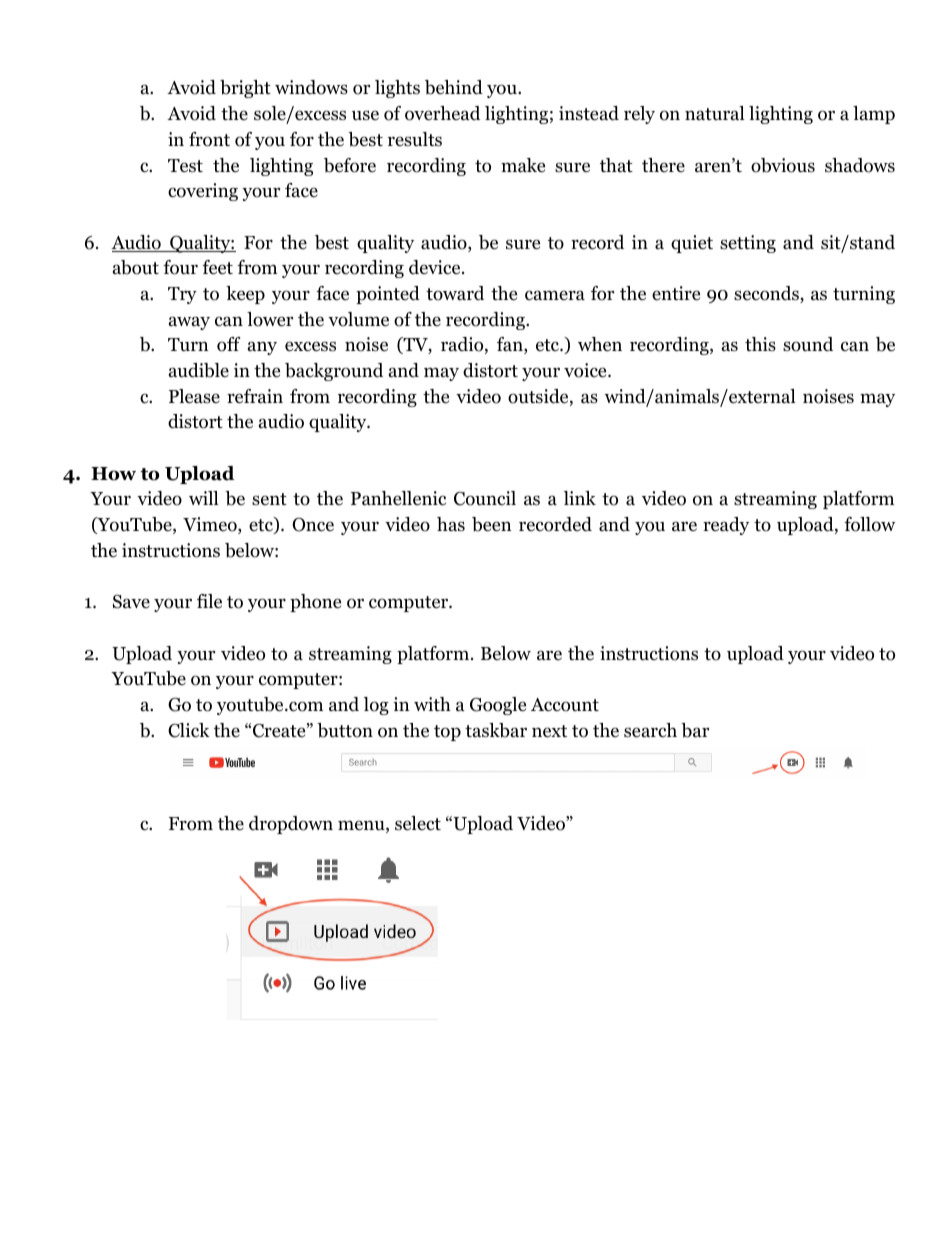  Describe the element at coordinates (418, 823) in the image. I see `select` at that location.
